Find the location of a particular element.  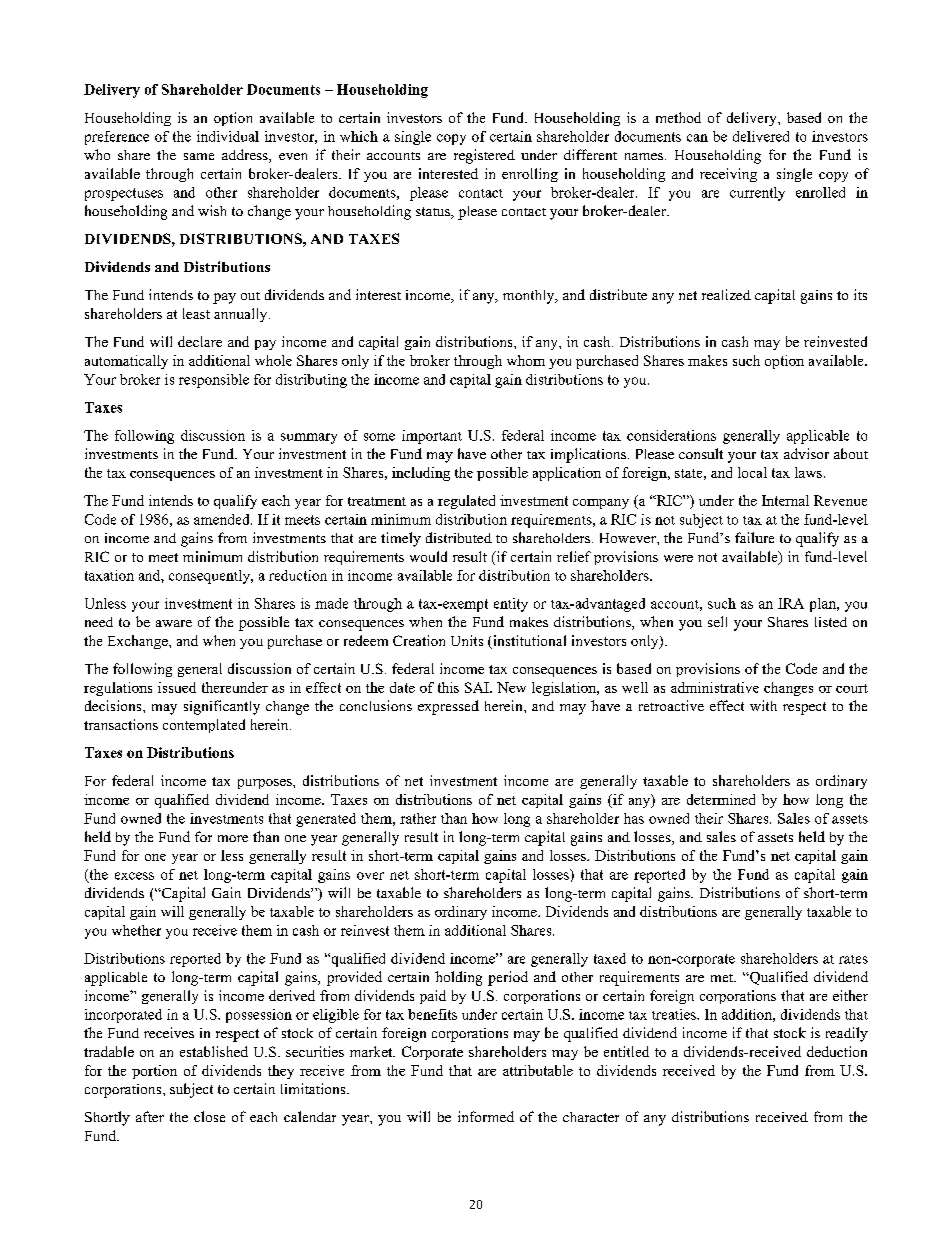

portion is located at coordinates (154, 1072).
